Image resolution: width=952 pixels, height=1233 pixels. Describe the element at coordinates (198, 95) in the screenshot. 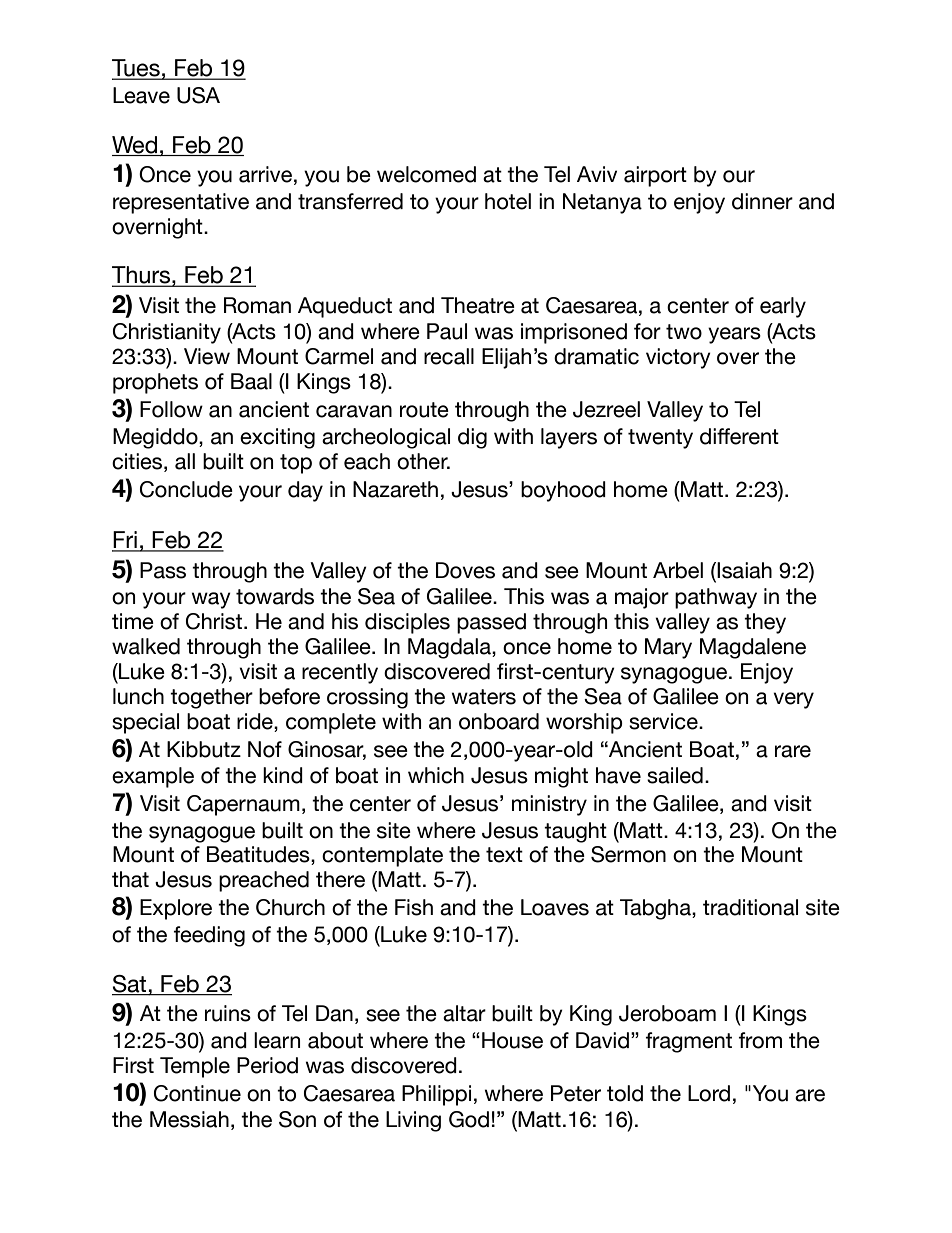

I see `USA` at that location.
